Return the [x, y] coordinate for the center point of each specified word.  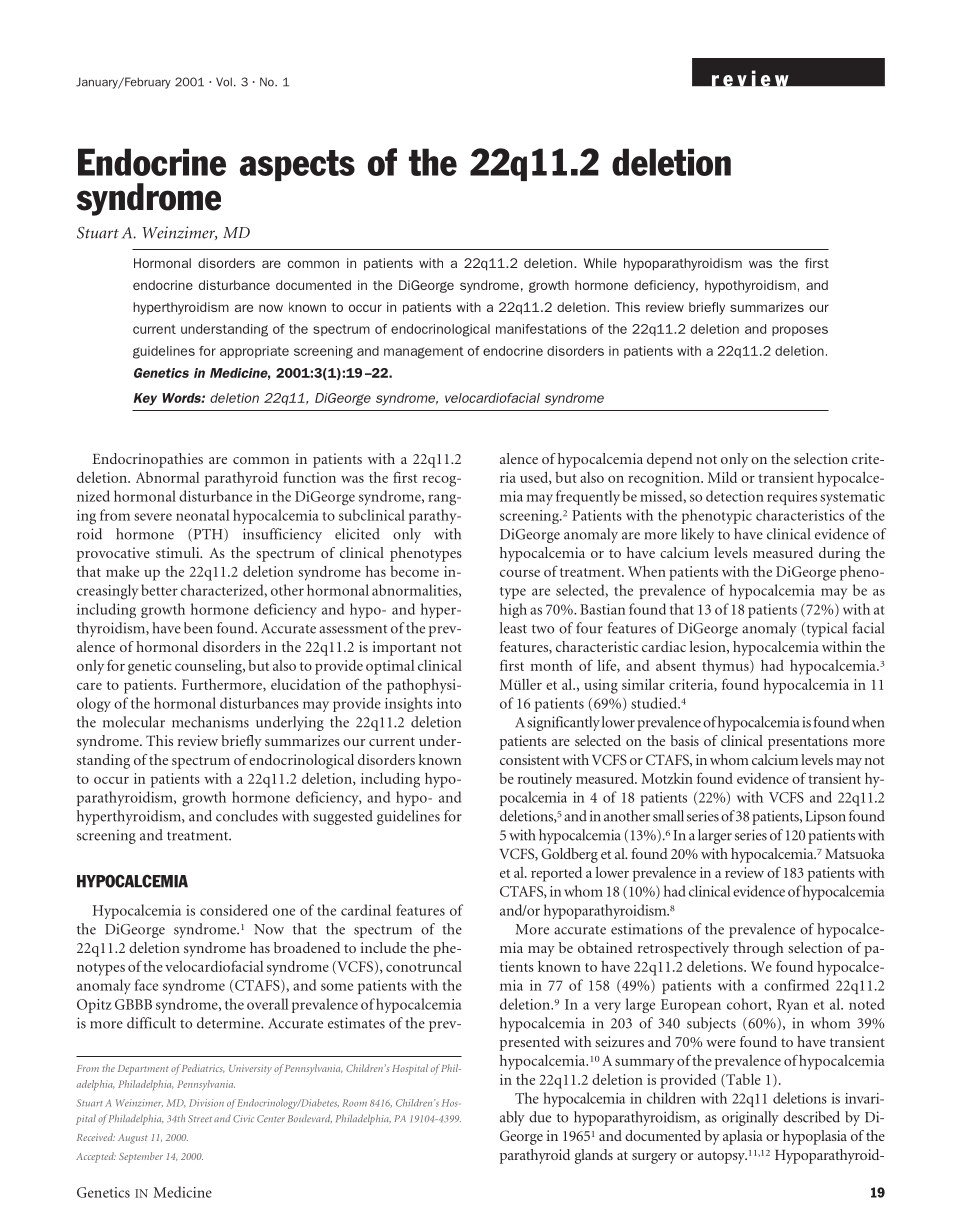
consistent [530, 759]
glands [594, 1156]
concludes [247, 816]
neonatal [202, 515]
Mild [722, 477]
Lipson [825, 818]
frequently [588, 497]
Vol [224, 82]
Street [200, 1119]
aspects [297, 165]
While [600, 263]
